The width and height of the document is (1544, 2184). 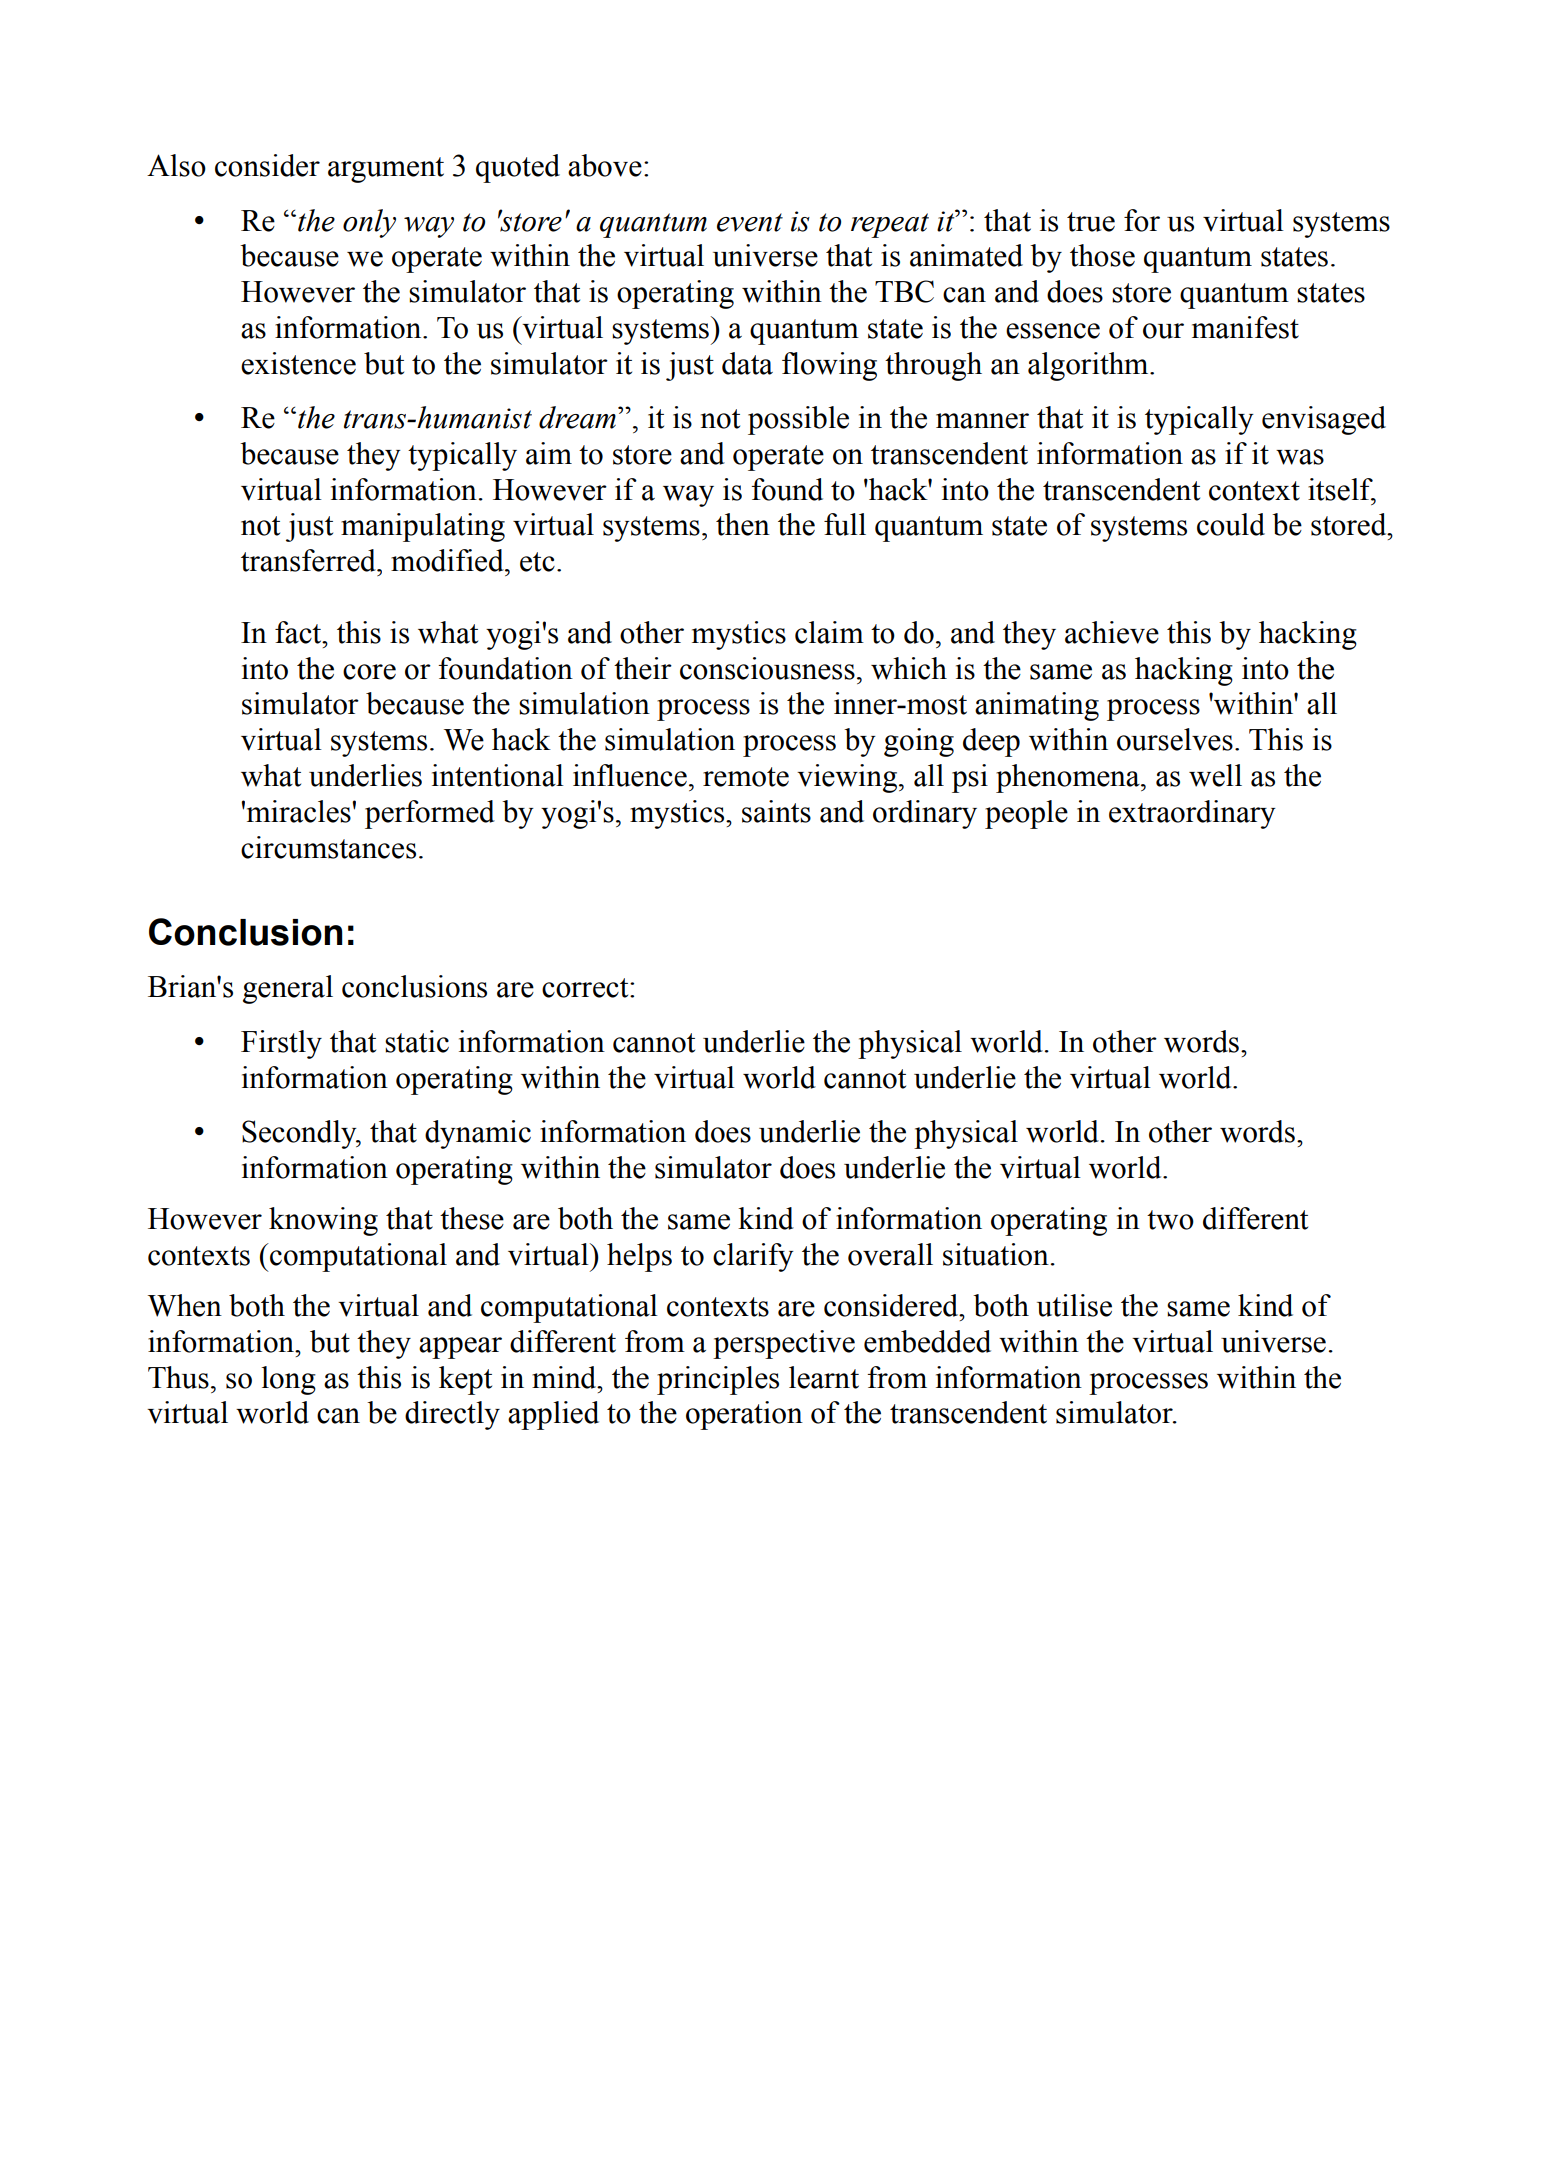 What do you see at coordinates (369, 223) in the document?
I see `only` at bounding box center [369, 223].
